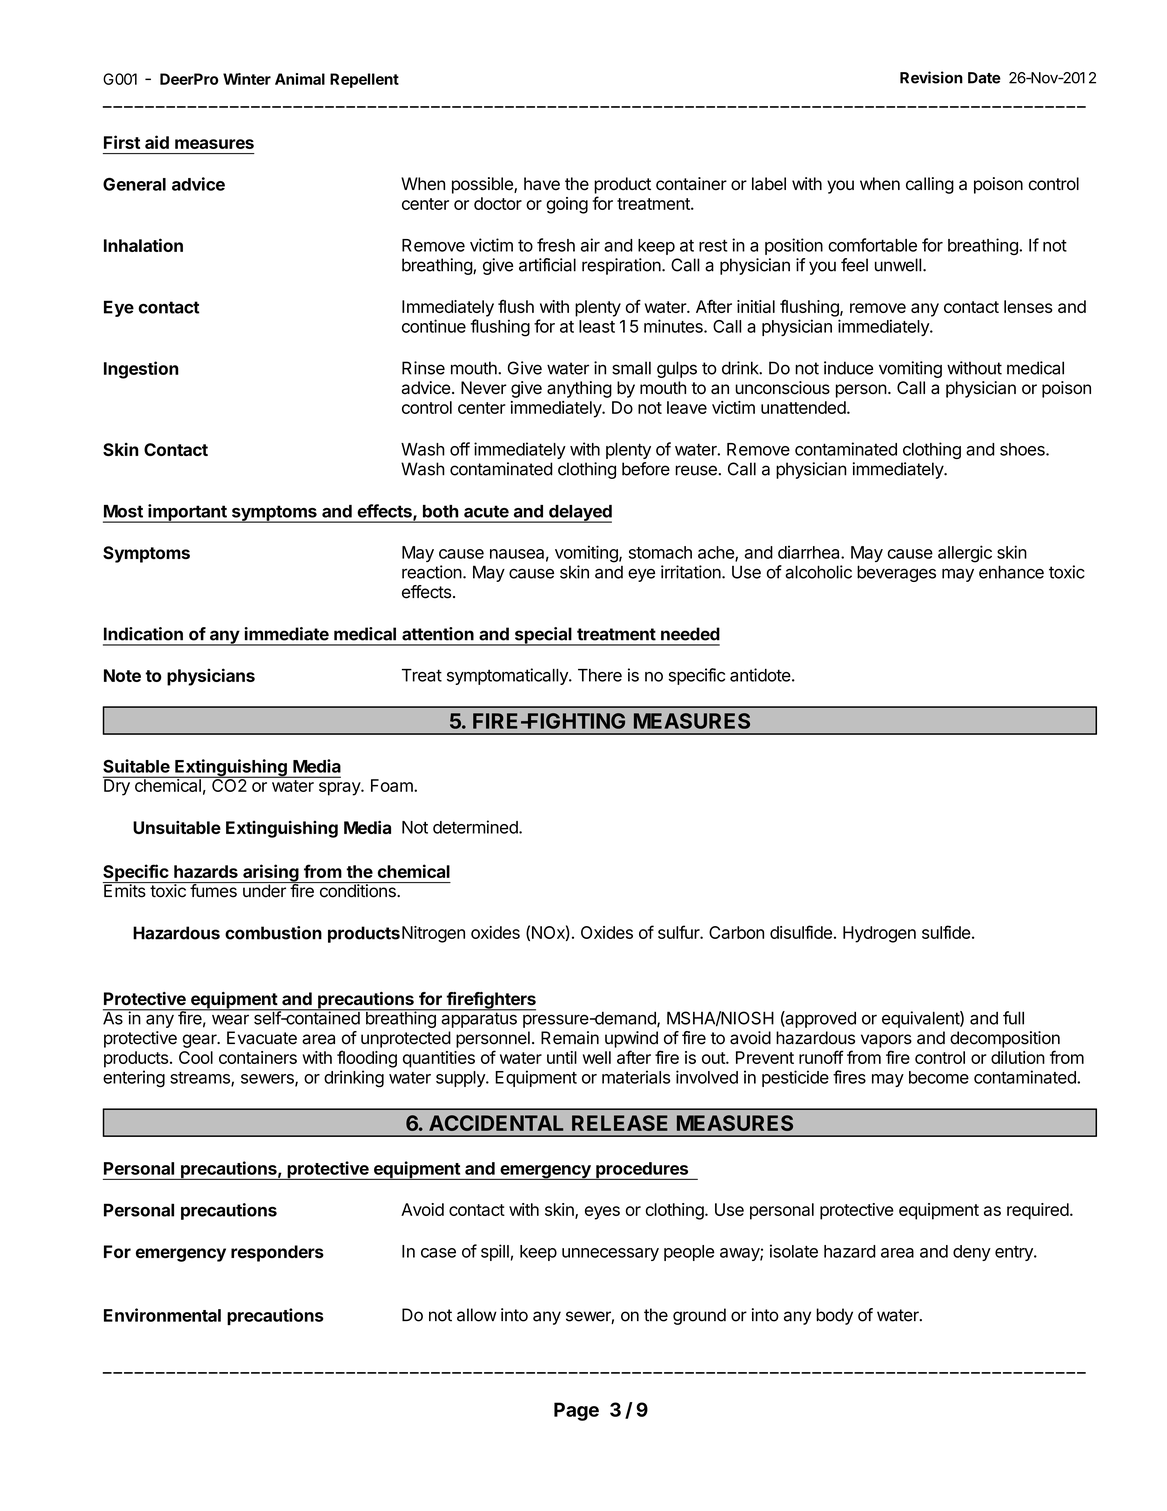  I want to click on Environmental, so click(162, 1315).
